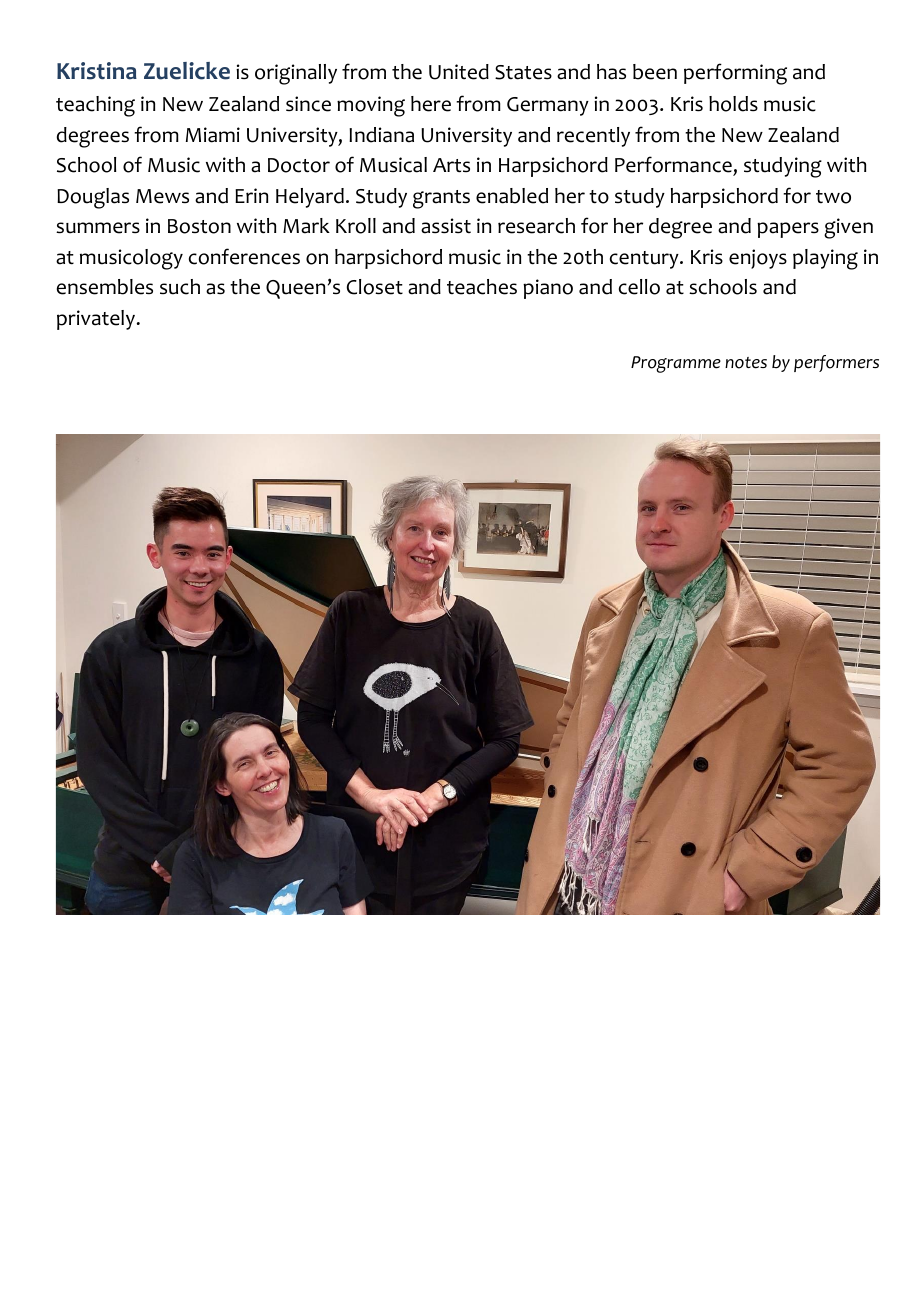 The width and height of the document is (924, 1308). What do you see at coordinates (199, 226) in the document?
I see `Boston` at bounding box center [199, 226].
